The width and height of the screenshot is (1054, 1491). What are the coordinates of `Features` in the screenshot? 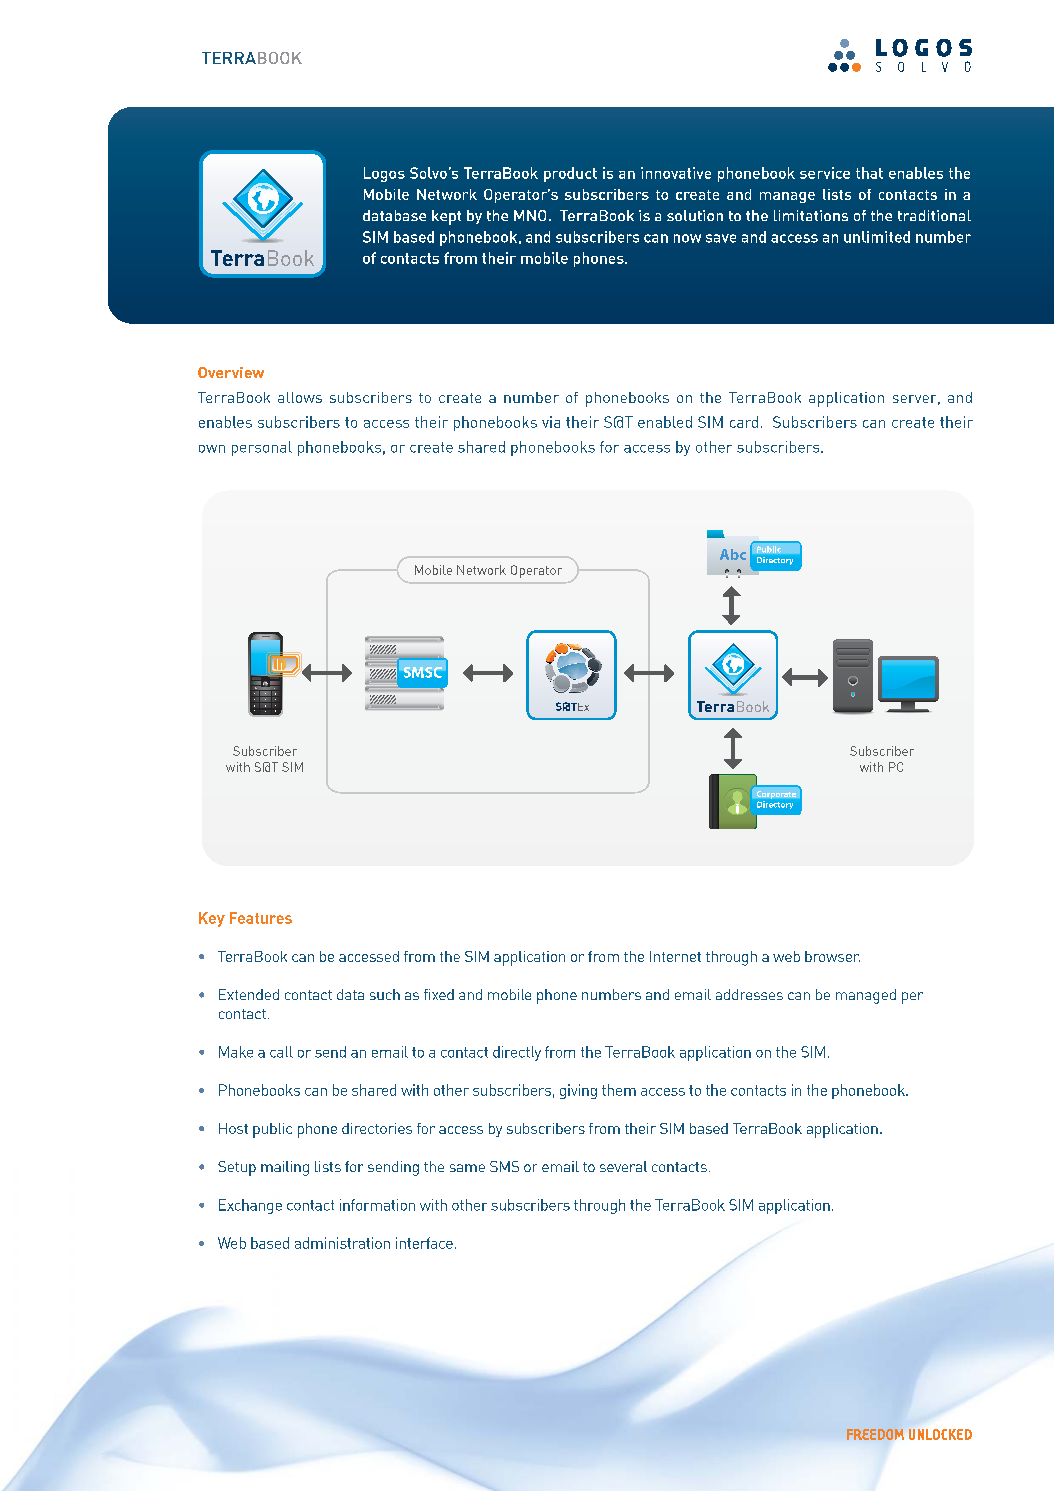 It's located at (261, 918).
